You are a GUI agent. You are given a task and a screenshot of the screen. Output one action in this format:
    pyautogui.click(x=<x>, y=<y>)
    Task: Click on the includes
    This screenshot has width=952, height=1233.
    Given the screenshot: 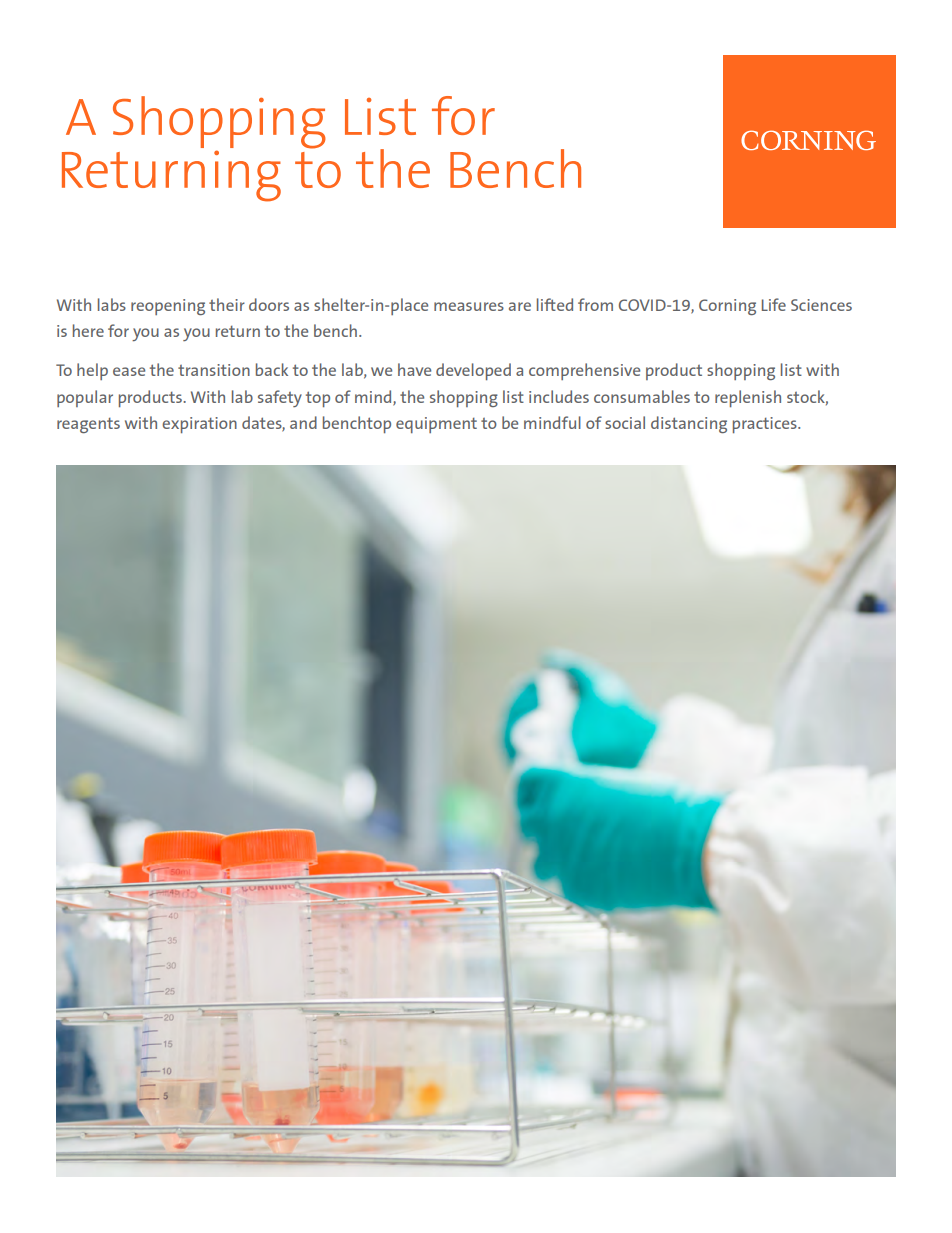 What is the action you would take?
    pyautogui.click(x=559, y=396)
